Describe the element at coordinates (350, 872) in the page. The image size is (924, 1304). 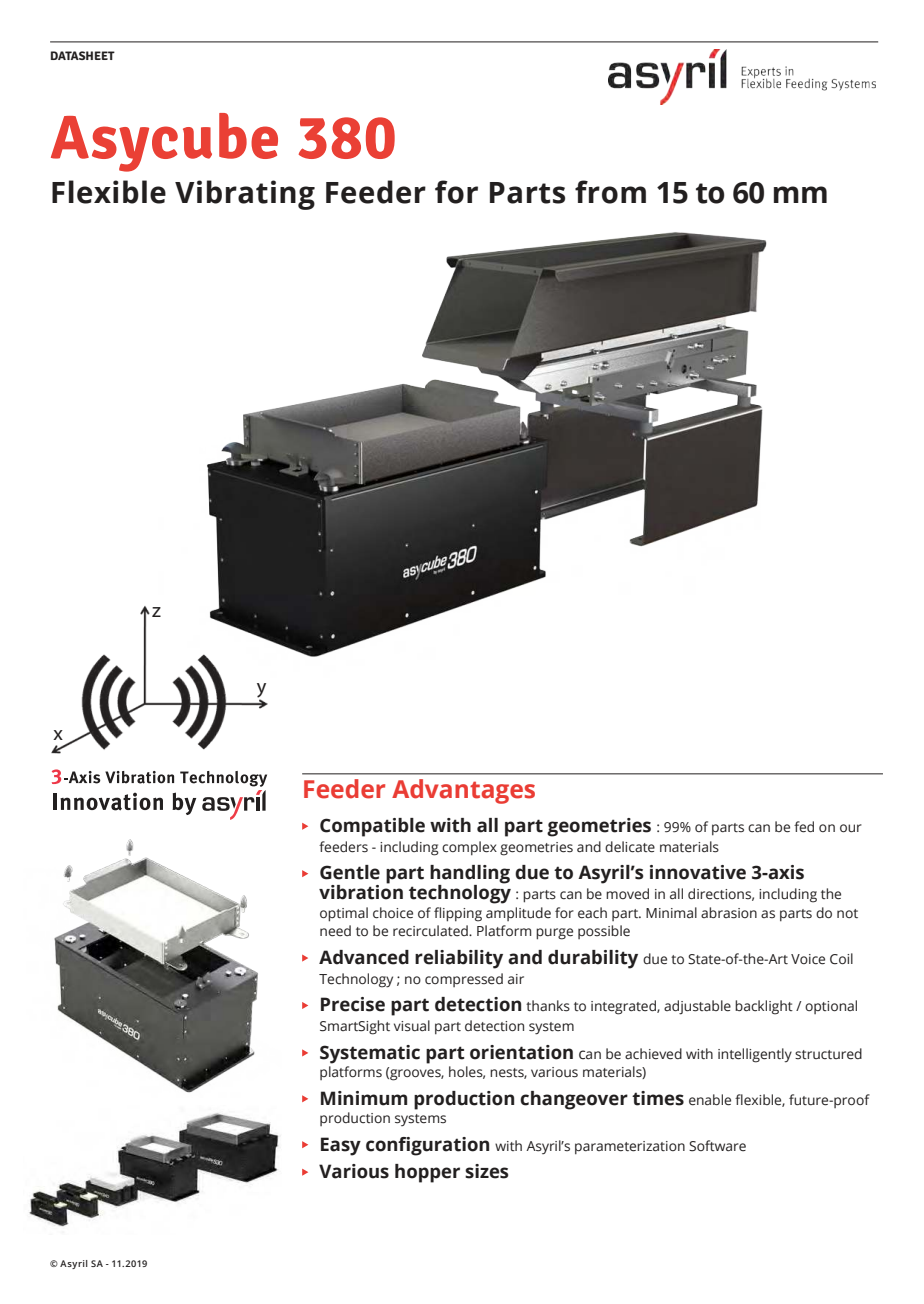
I see `Gentle` at that location.
